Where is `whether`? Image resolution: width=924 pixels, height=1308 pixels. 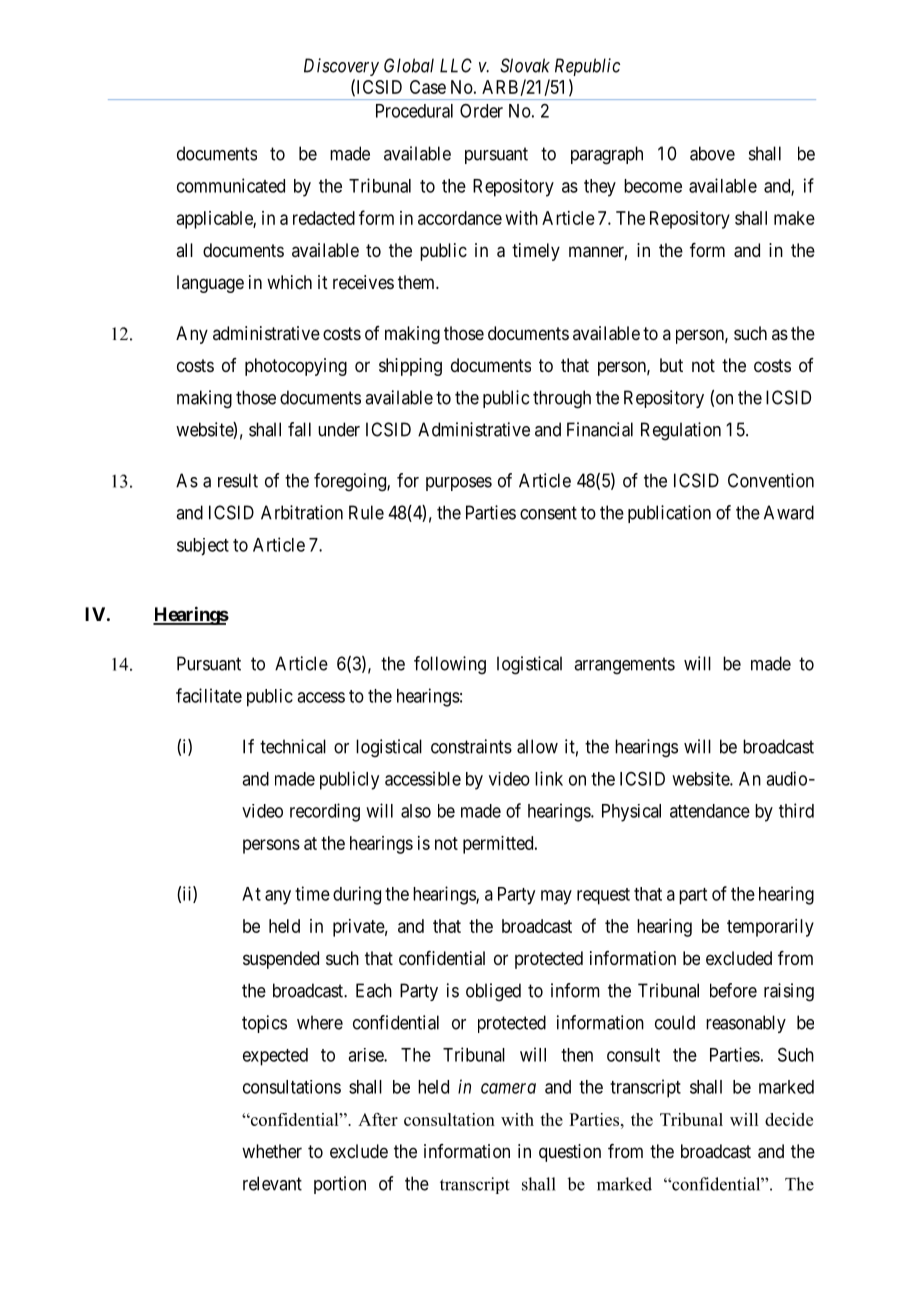
whether is located at coordinates (272, 1151).
